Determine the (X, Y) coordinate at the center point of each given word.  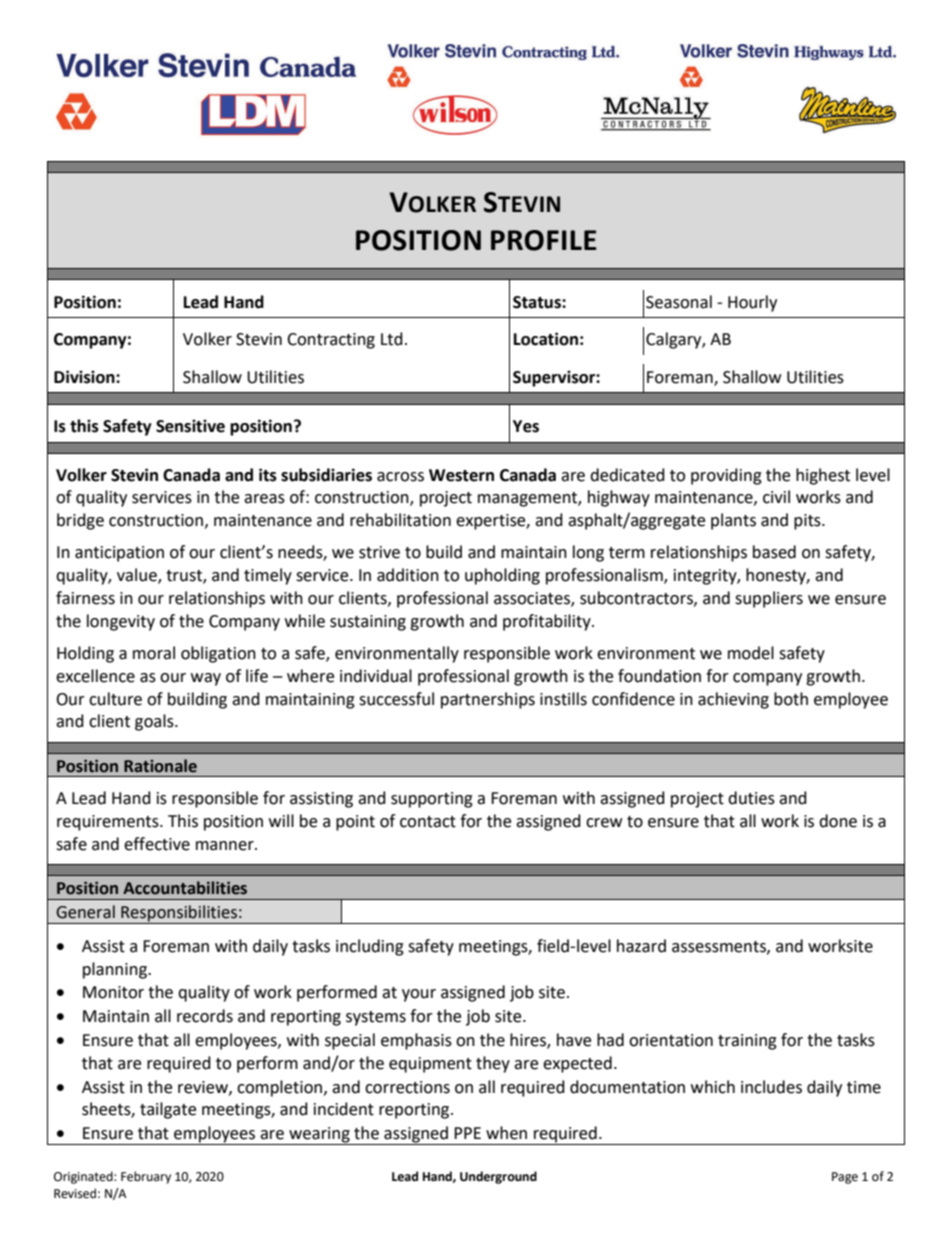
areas (264, 499)
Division (85, 377)
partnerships (488, 700)
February (146, 1177)
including (370, 947)
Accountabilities (185, 888)
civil (776, 497)
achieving (733, 700)
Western (461, 475)
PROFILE (544, 240)
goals (155, 722)
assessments (720, 947)
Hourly (752, 303)
